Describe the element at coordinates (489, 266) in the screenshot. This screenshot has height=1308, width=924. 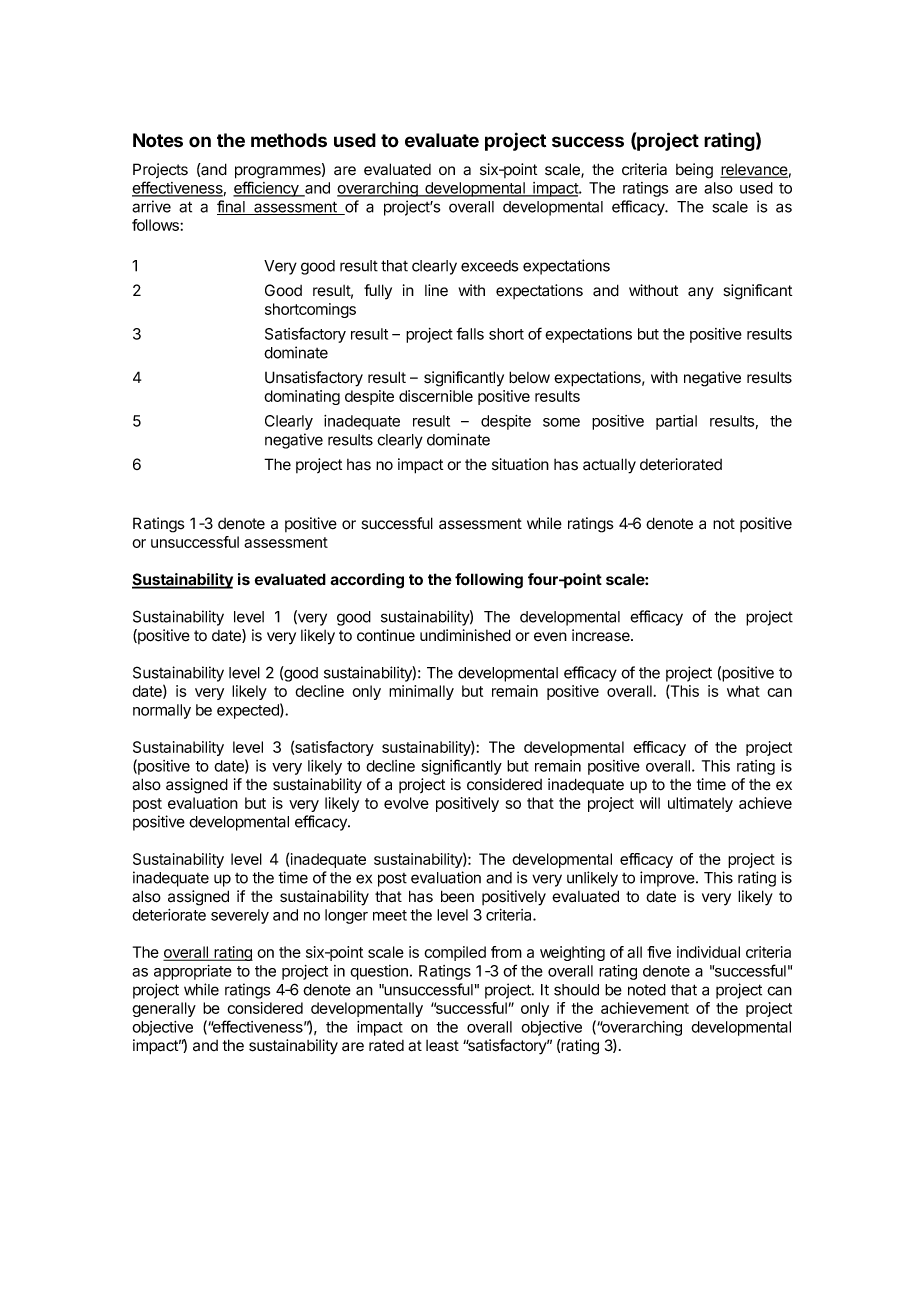
I see `exceeds` at that location.
